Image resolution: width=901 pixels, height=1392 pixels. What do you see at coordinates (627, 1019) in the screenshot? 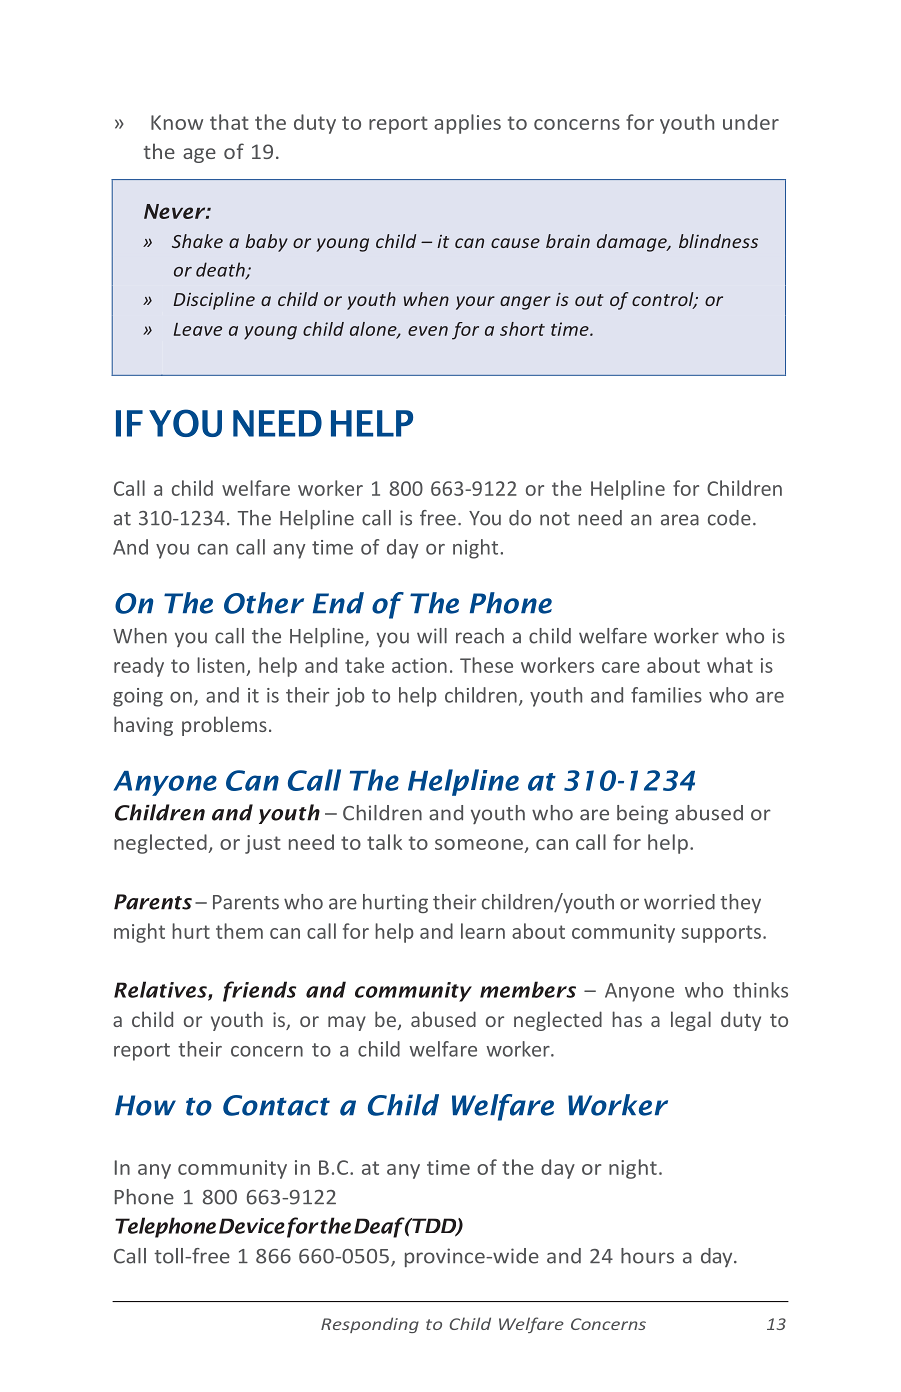
I see `has` at bounding box center [627, 1019].
